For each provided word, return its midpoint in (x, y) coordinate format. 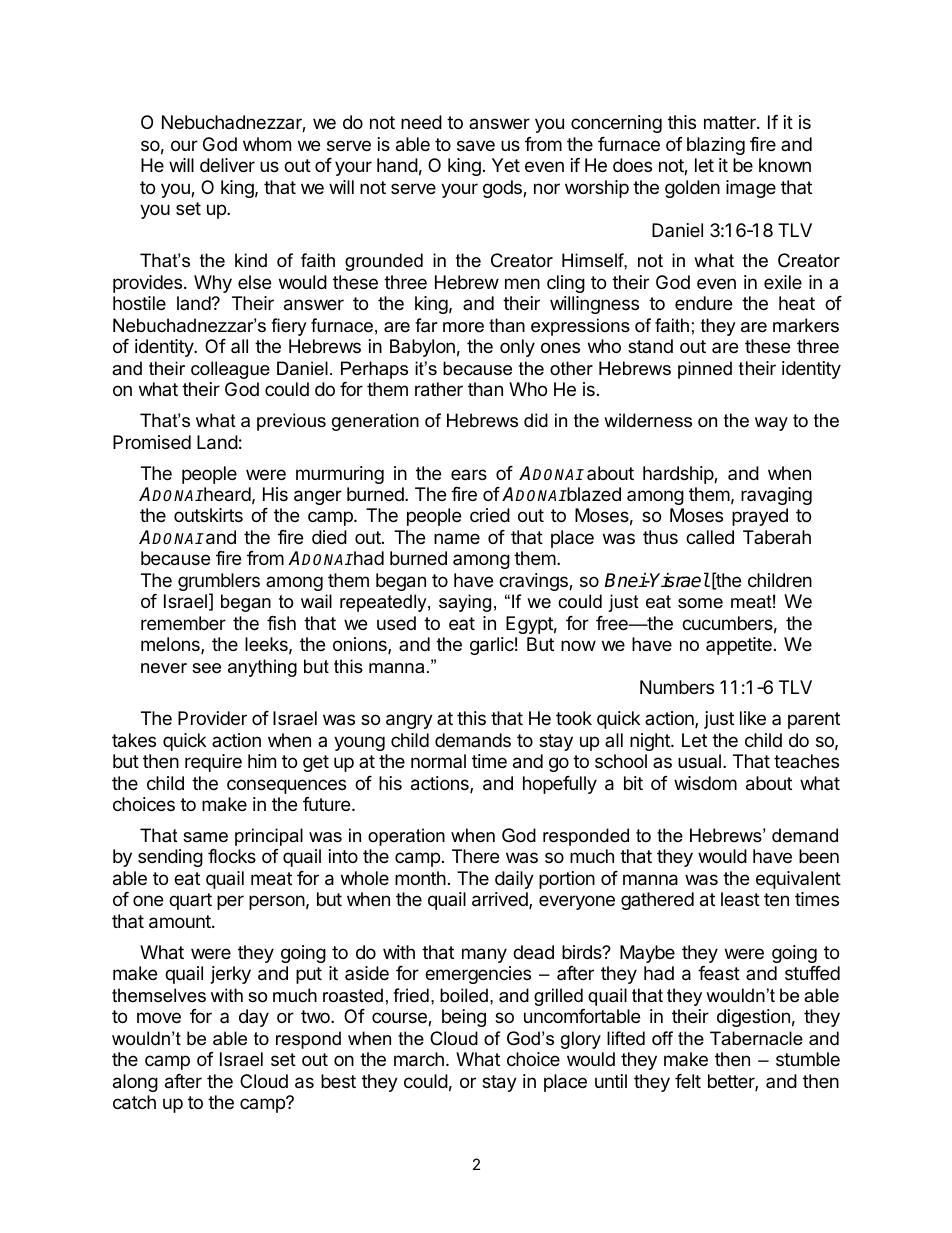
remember (183, 623)
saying (465, 603)
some (700, 603)
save (476, 146)
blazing (716, 146)
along (135, 1083)
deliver (227, 165)
